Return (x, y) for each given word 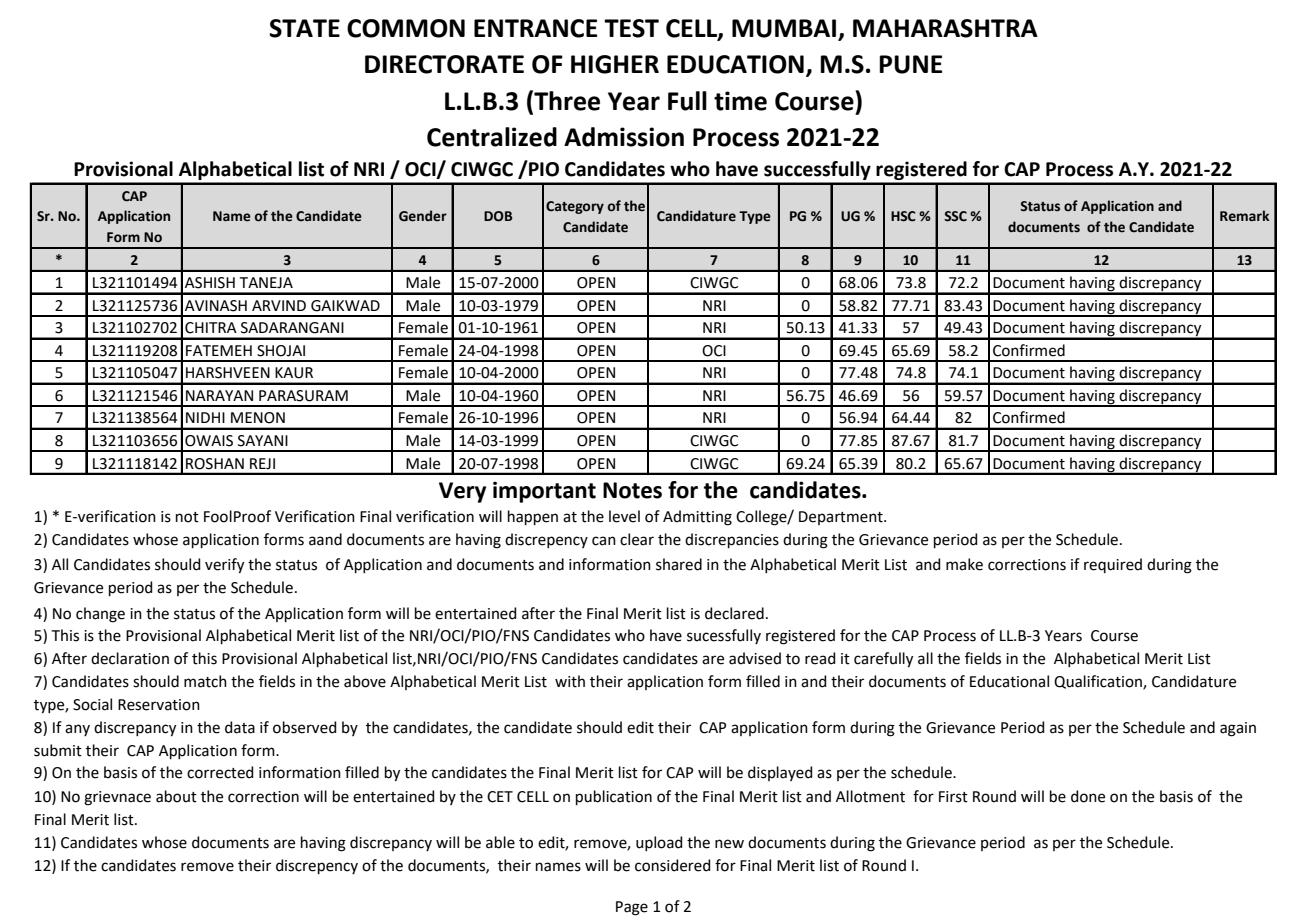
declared (734, 613)
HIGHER (615, 64)
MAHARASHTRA (945, 28)
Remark (1244, 216)
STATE (304, 28)
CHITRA (211, 328)
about (176, 796)
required (1113, 565)
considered (673, 865)
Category (575, 207)
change (100, 615)
